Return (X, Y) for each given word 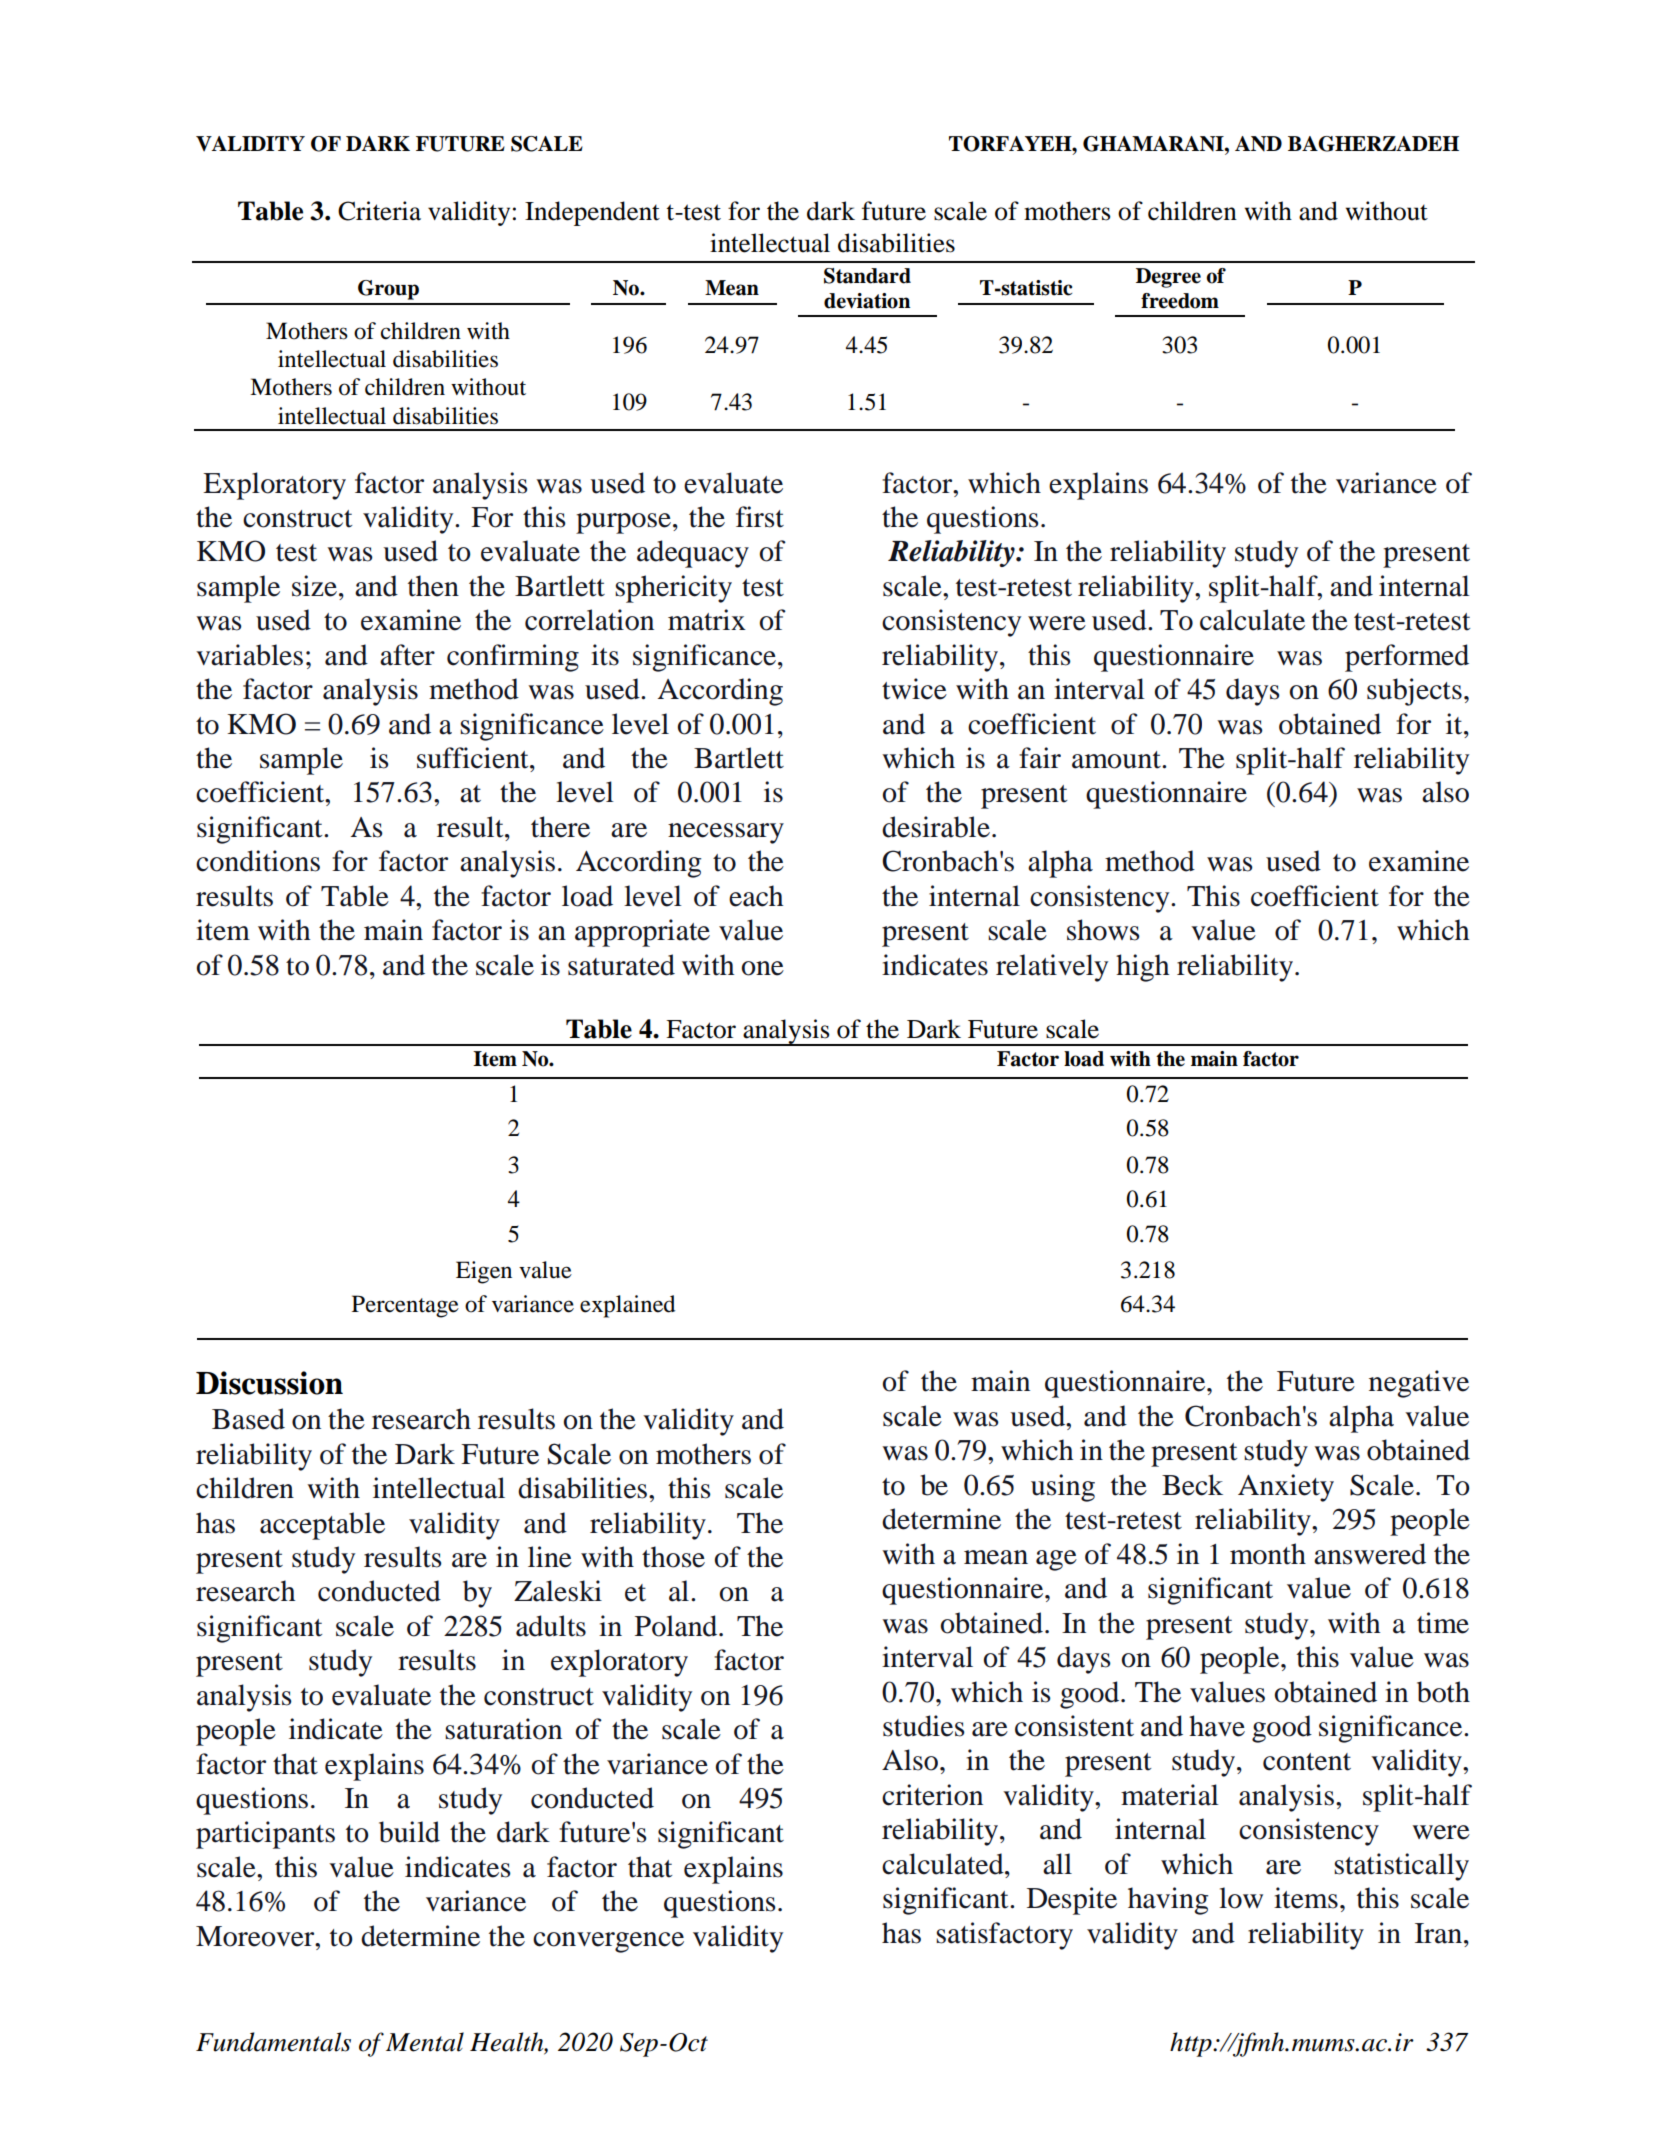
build (409, 1832)
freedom (1180, 301)
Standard (867, 276)
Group (388, 290)
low (1241, 1898)
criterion (932, 1795)
